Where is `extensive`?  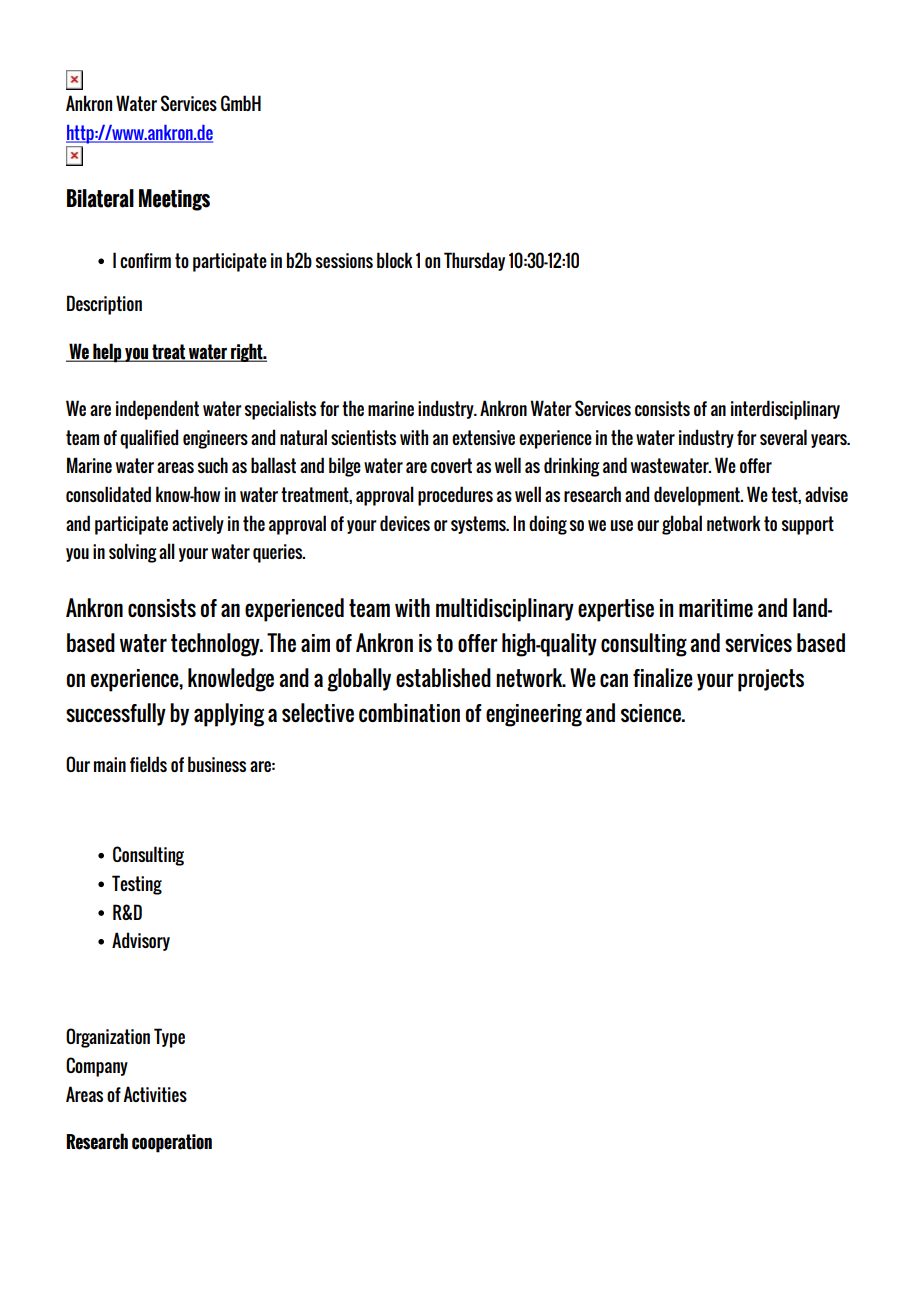 extensive is located at coordinates (483, 437).
